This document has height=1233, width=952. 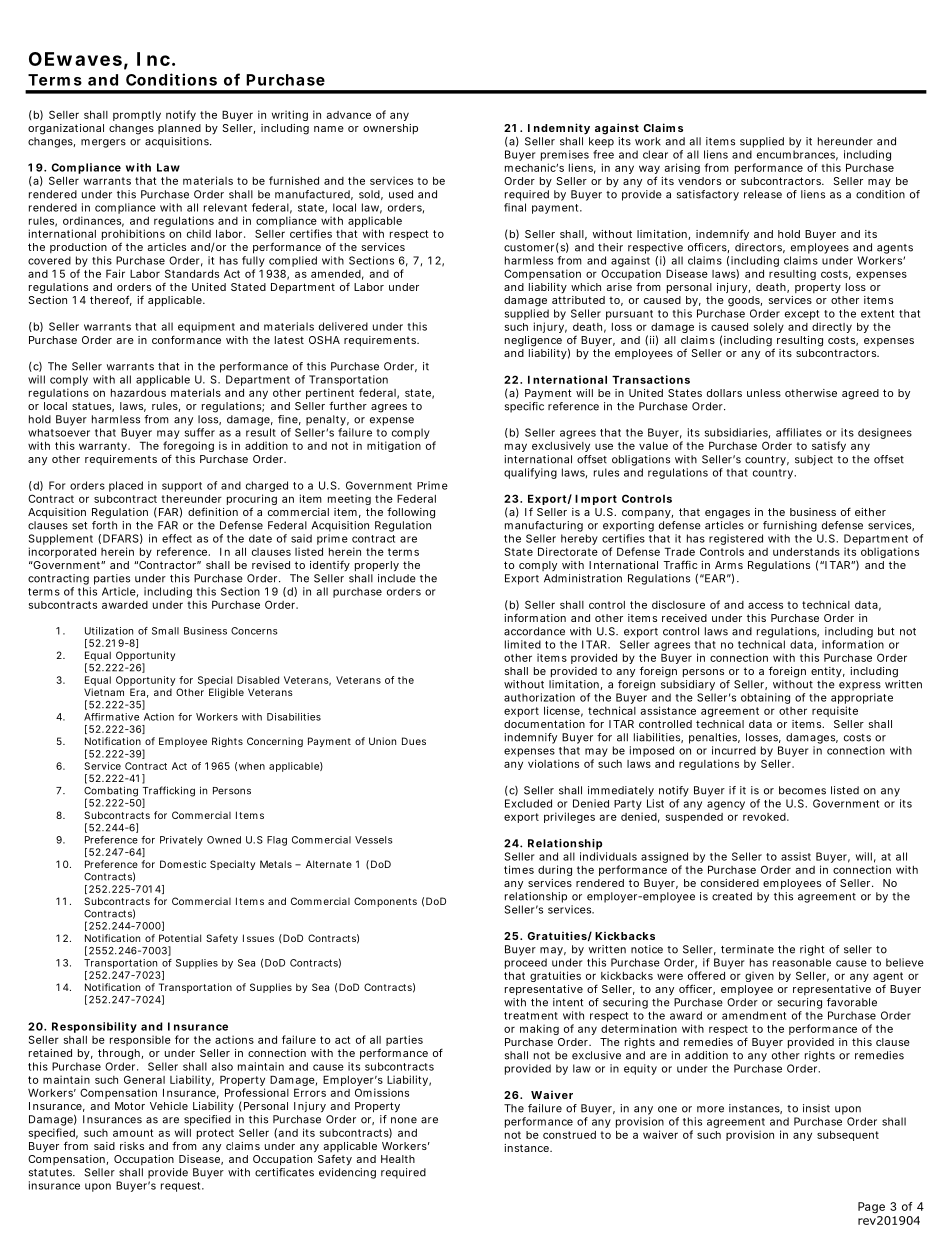 I want to click on release, so click(x=763, y=194).
